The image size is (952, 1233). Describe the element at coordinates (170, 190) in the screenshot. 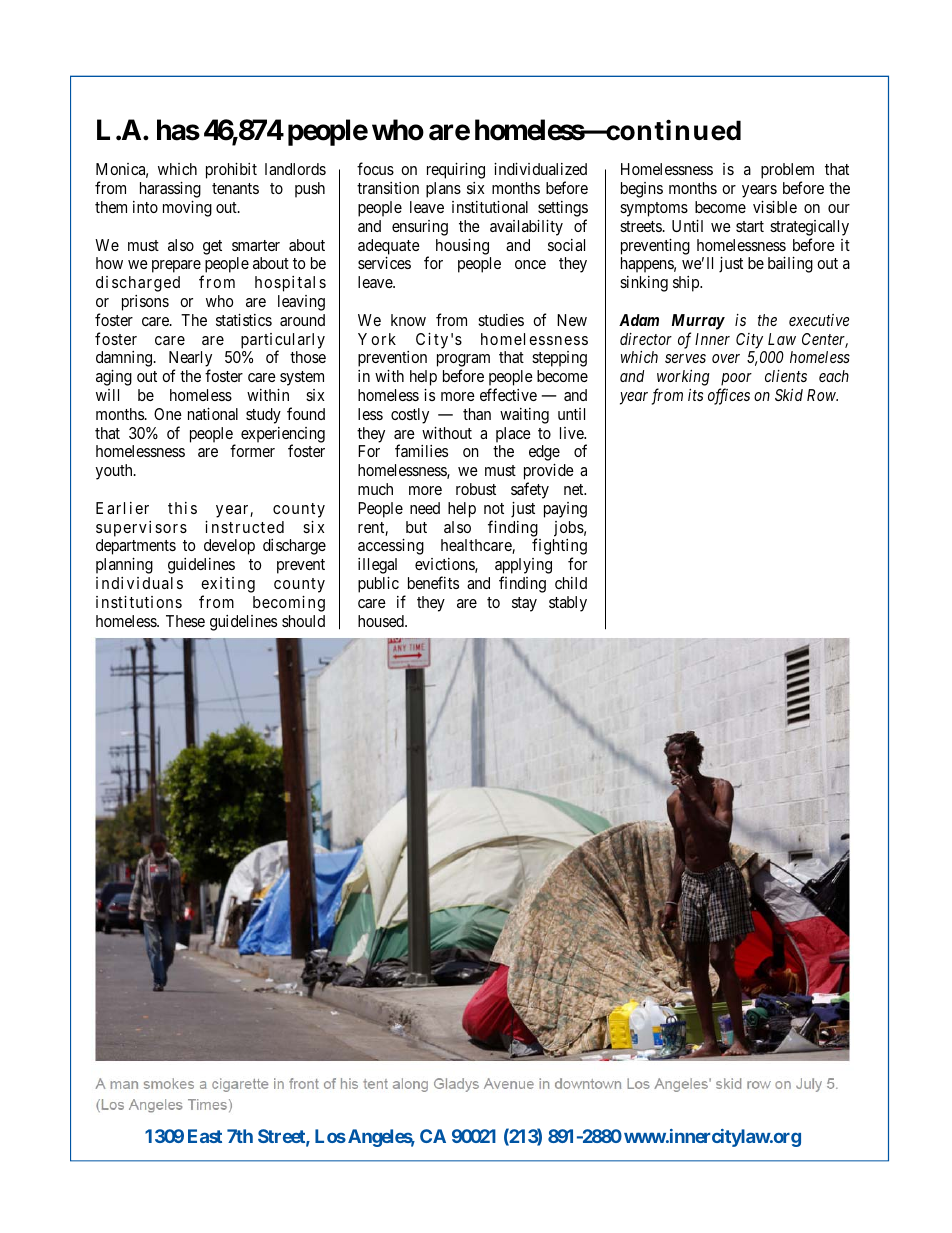

I see `harassing` at that location.
